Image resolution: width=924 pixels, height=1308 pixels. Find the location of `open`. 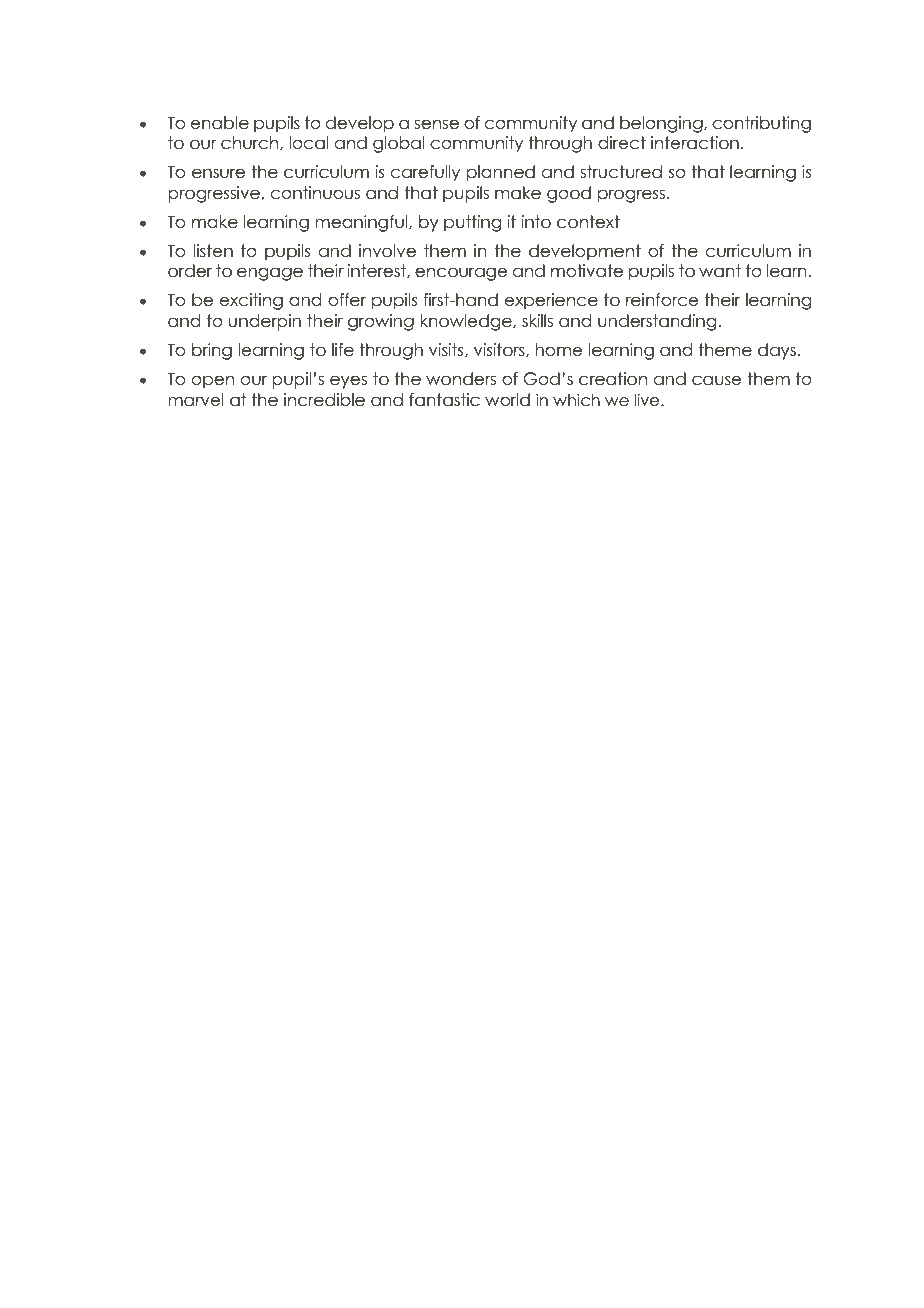

open is located at coordinates (213, 382).
